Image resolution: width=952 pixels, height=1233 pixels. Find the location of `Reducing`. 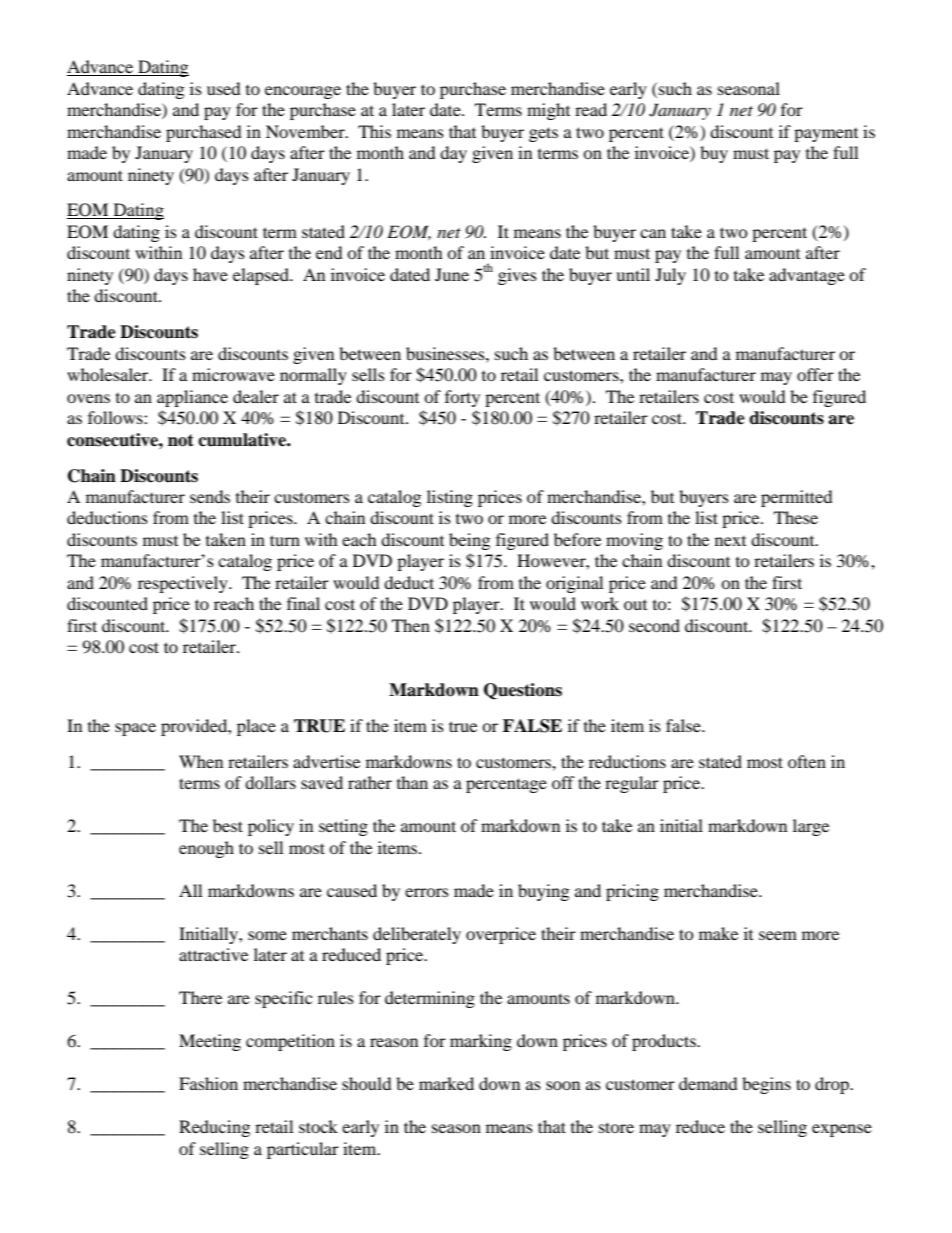

Reducing is located at coordinates (214, 1128).
